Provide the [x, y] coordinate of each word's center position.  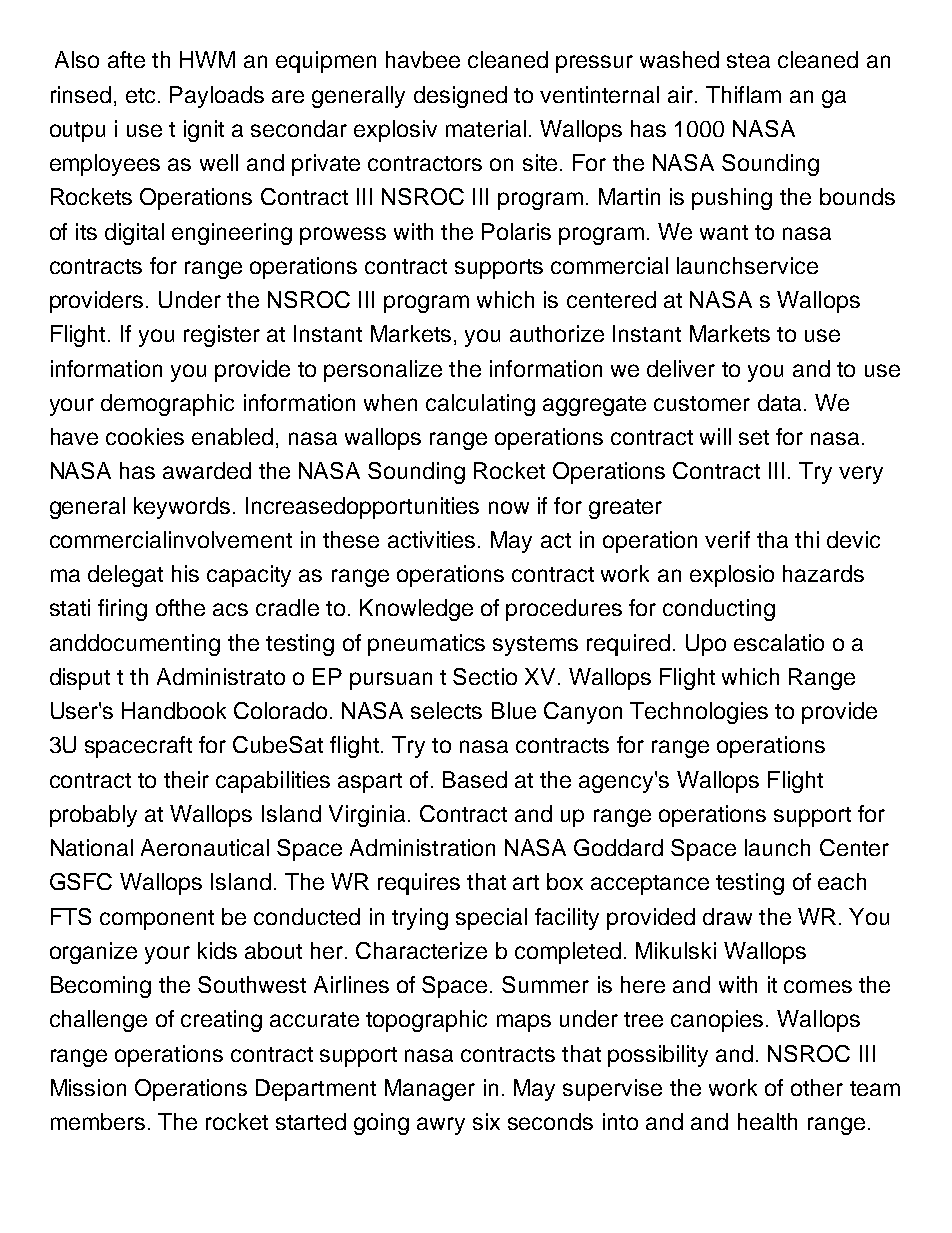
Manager [430, 1090]
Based [475, 779]
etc [140, 95]
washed [679, 59]
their [186, 779]
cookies [145, 436]
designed [460, 97]
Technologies [699, 713]
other [817, 1087]
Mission [88, 1087]
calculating [480, 405]
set [754, 437]
